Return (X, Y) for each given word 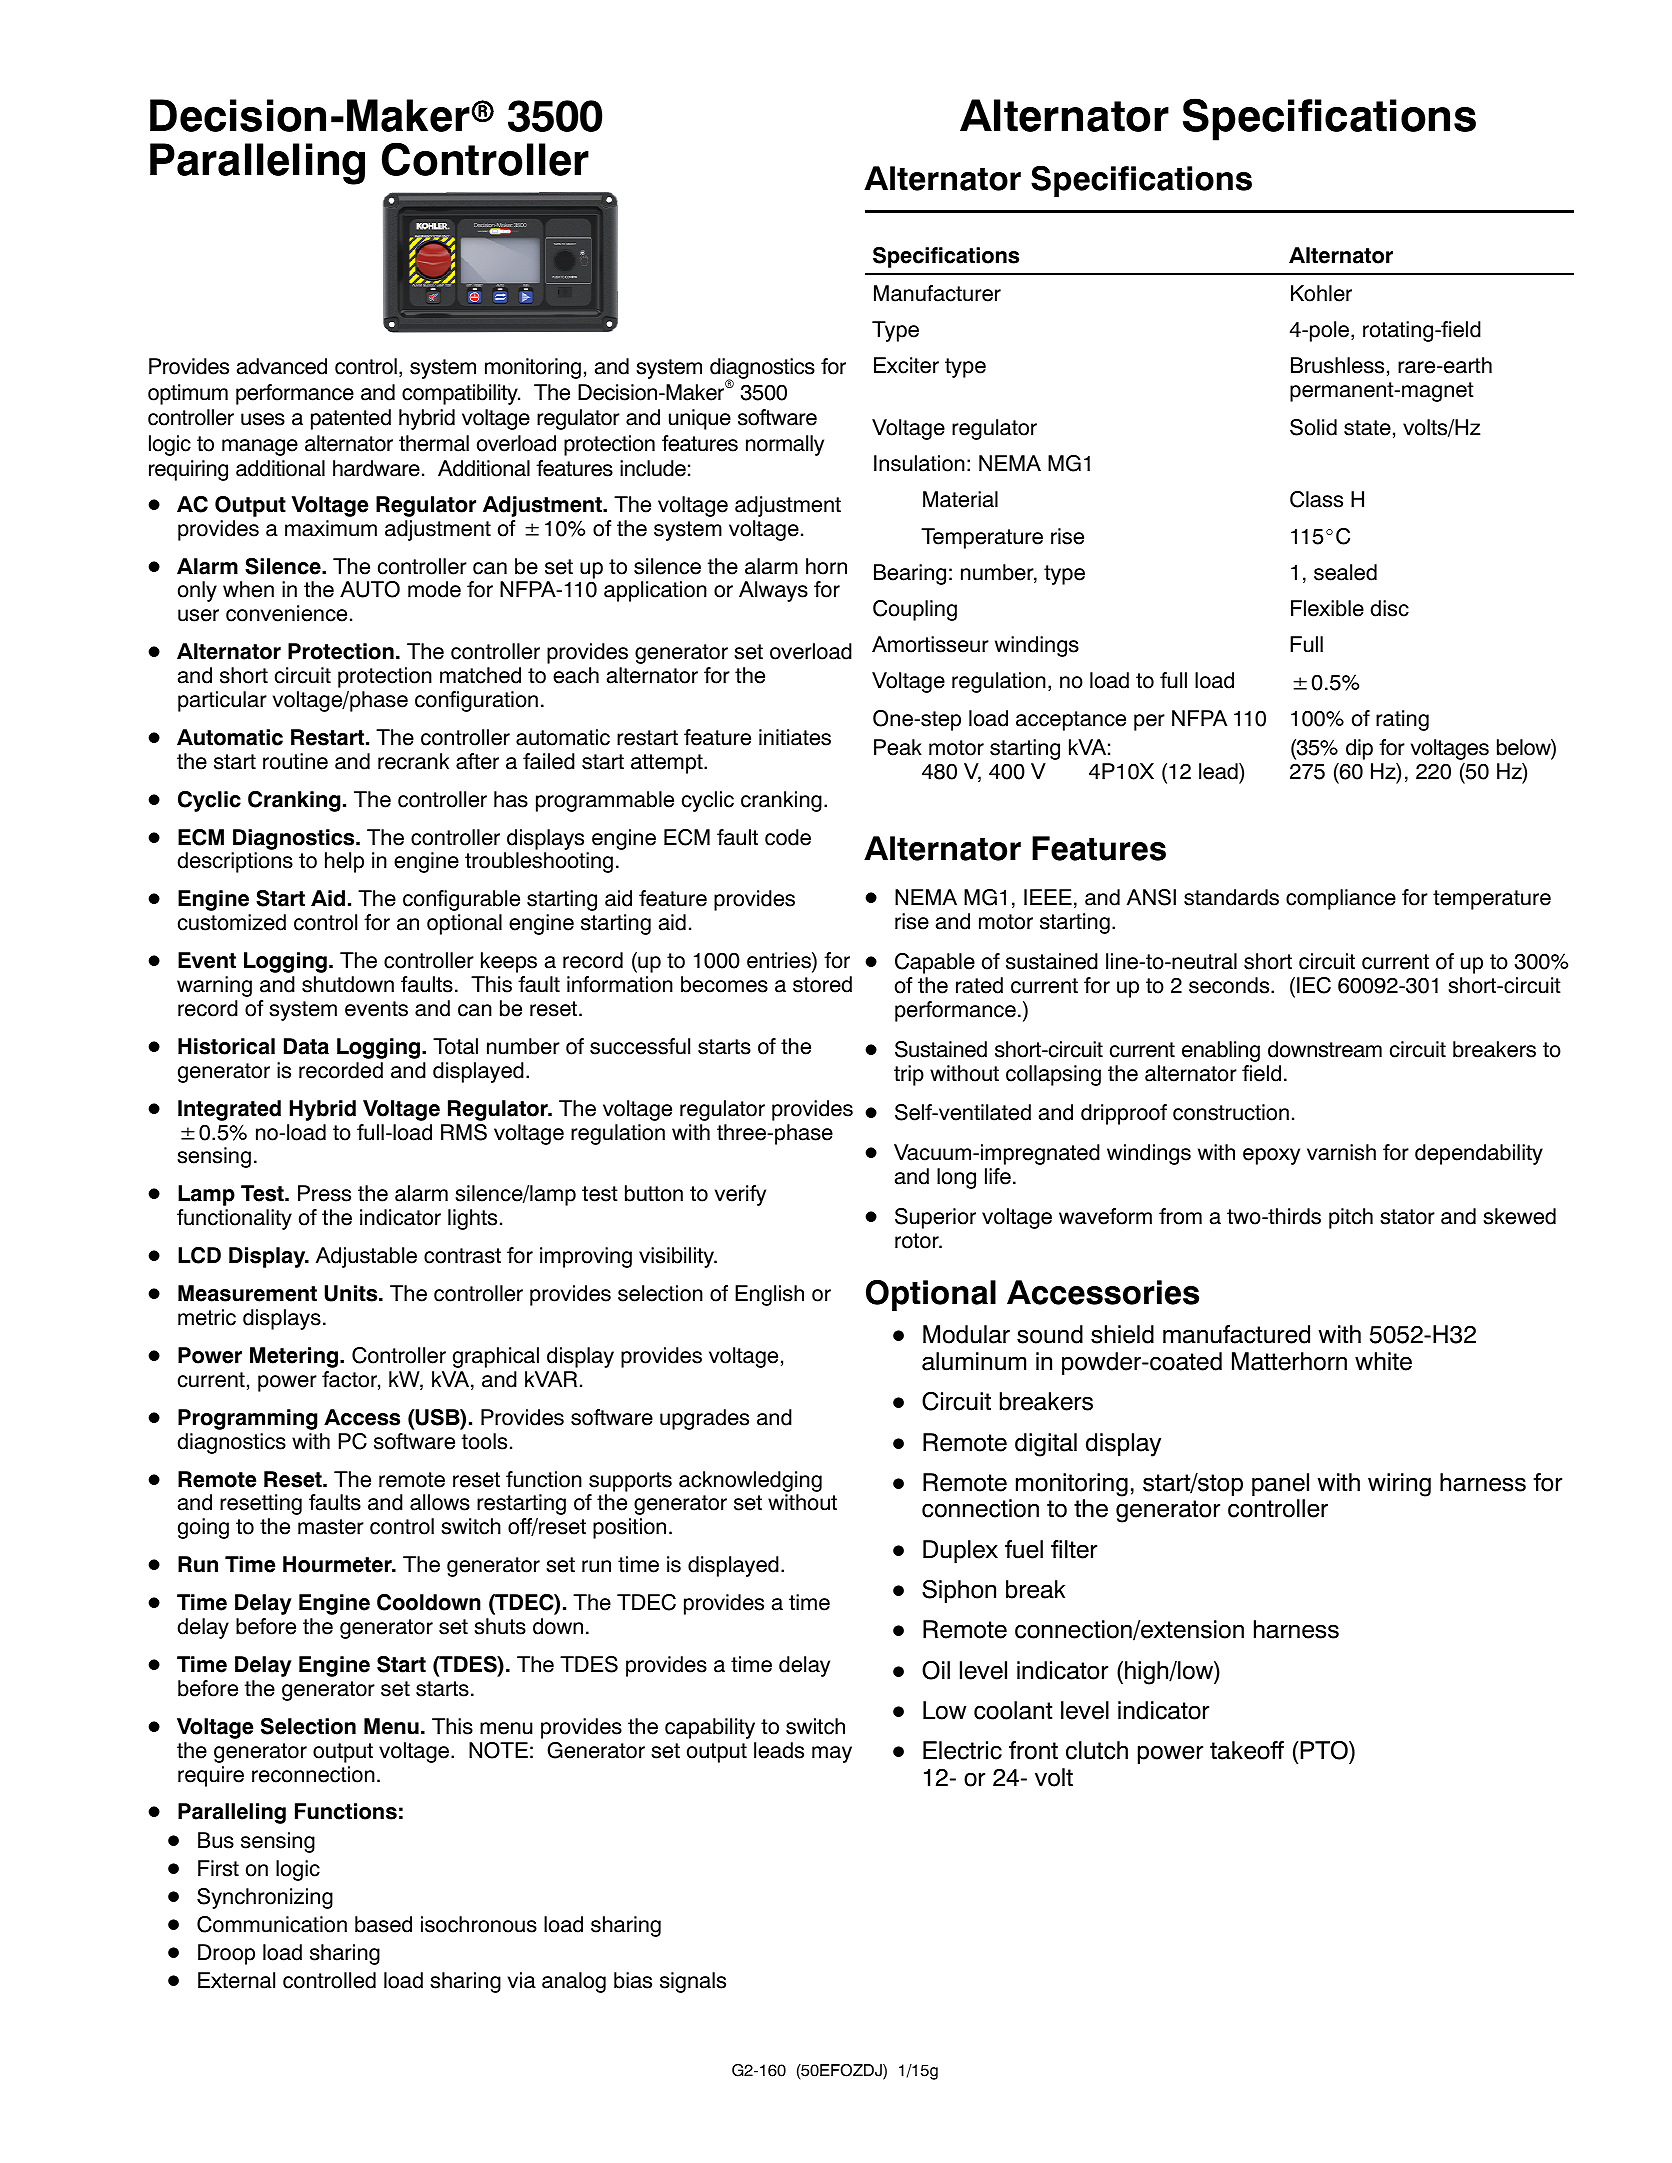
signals (693, 1982)
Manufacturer (937, 293)
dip (1359, 749)
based (383, 1924)
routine (295, 761)
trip (909, 1075)
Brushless (1337, 365)
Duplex (960, 1551)
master (331, 1527)
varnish (1341, 1152)
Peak (898, 747)
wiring (1399, 1485)
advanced (282, 366)
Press (324, 1193)
